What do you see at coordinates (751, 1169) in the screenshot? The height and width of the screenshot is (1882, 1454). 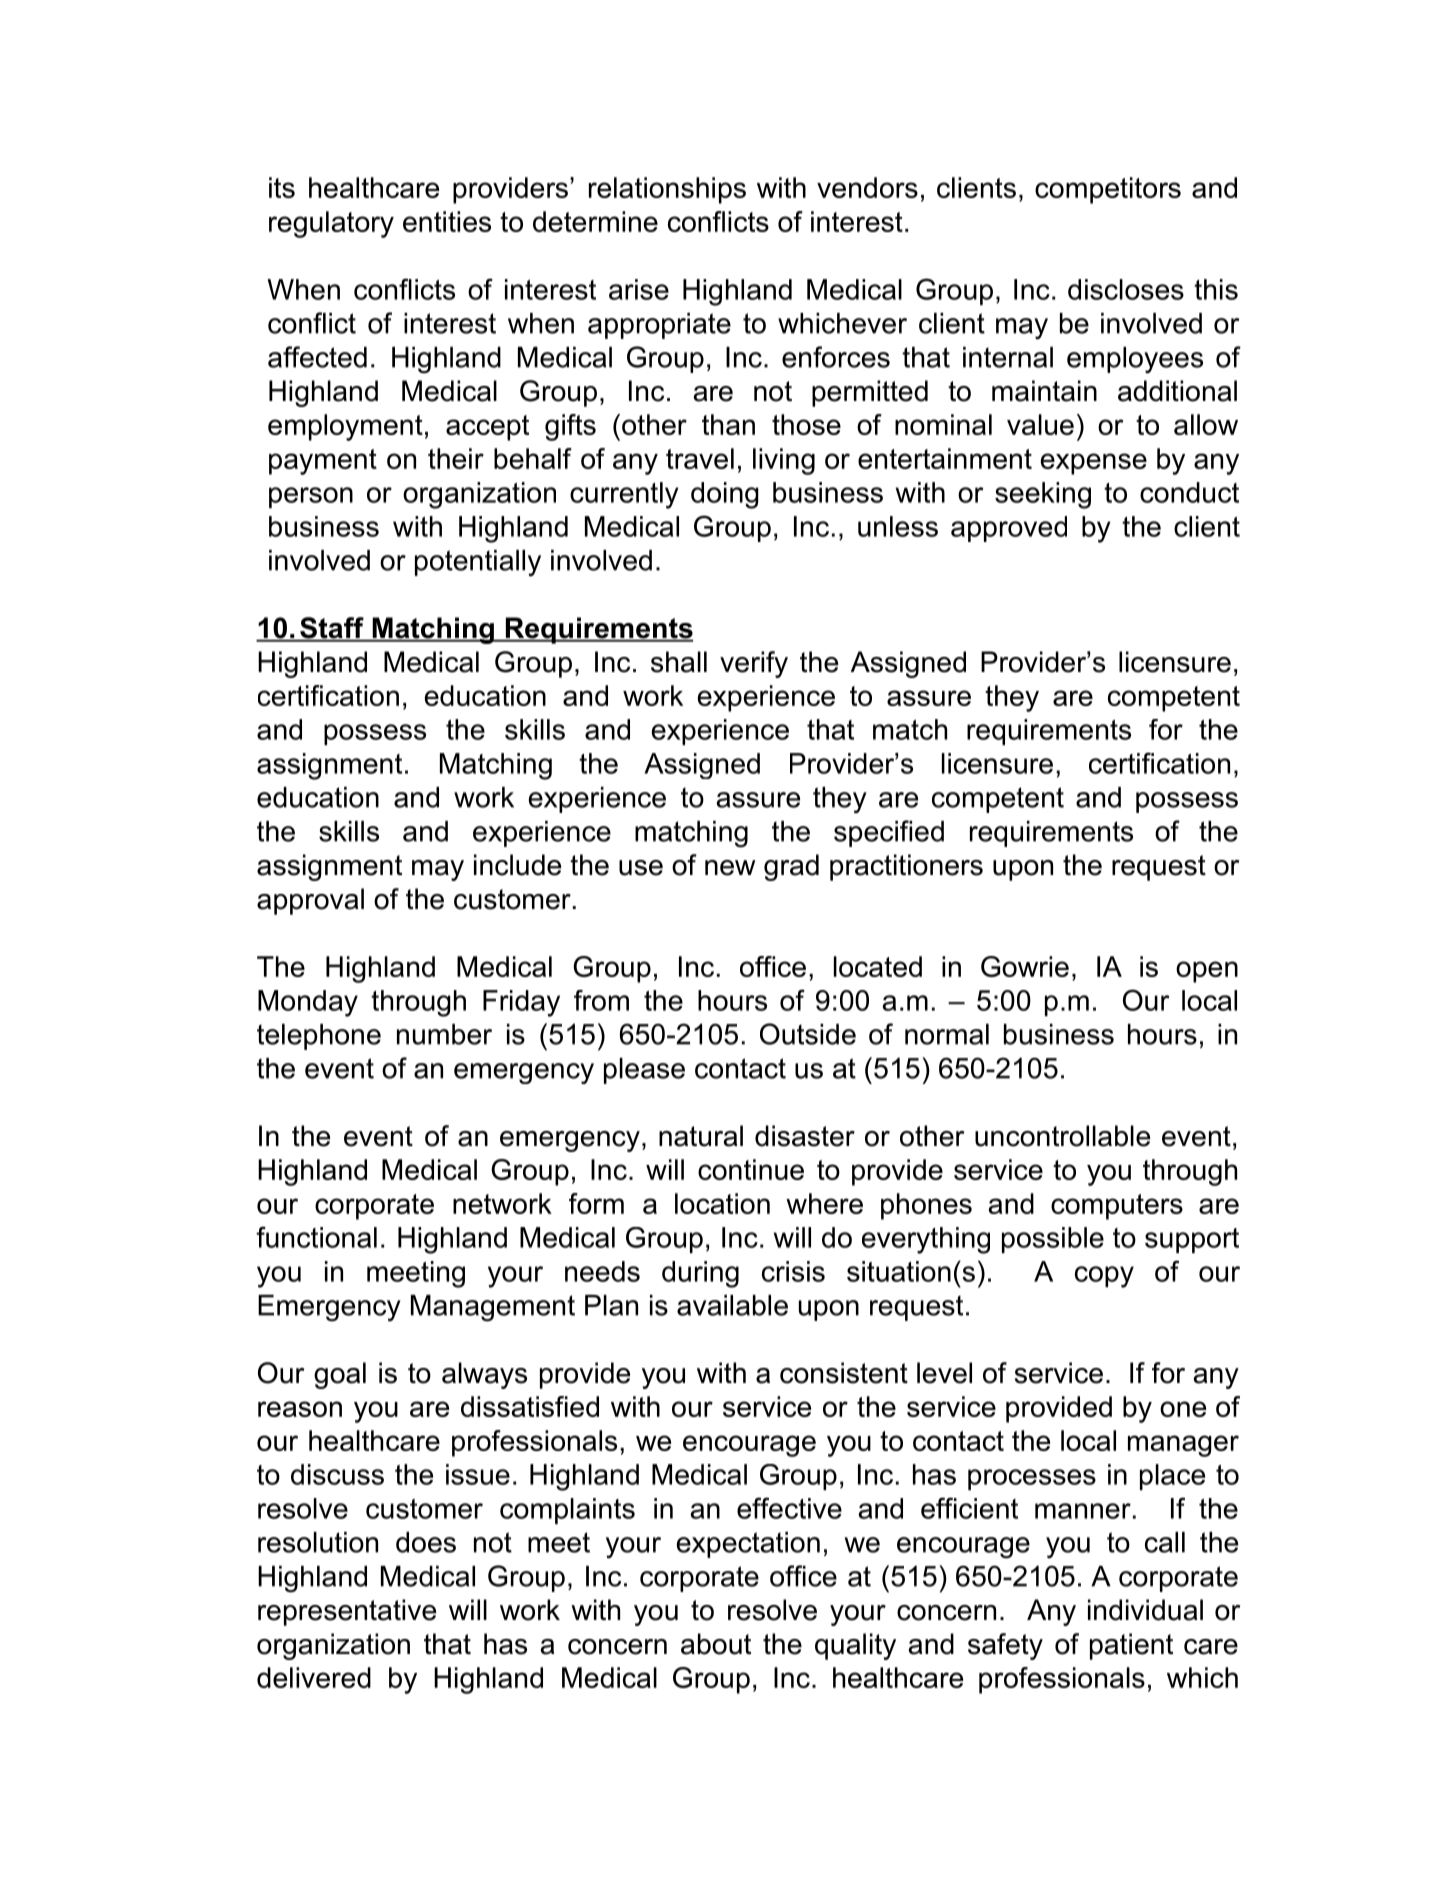 I see `continue` at bounding box center [751, 1169].
